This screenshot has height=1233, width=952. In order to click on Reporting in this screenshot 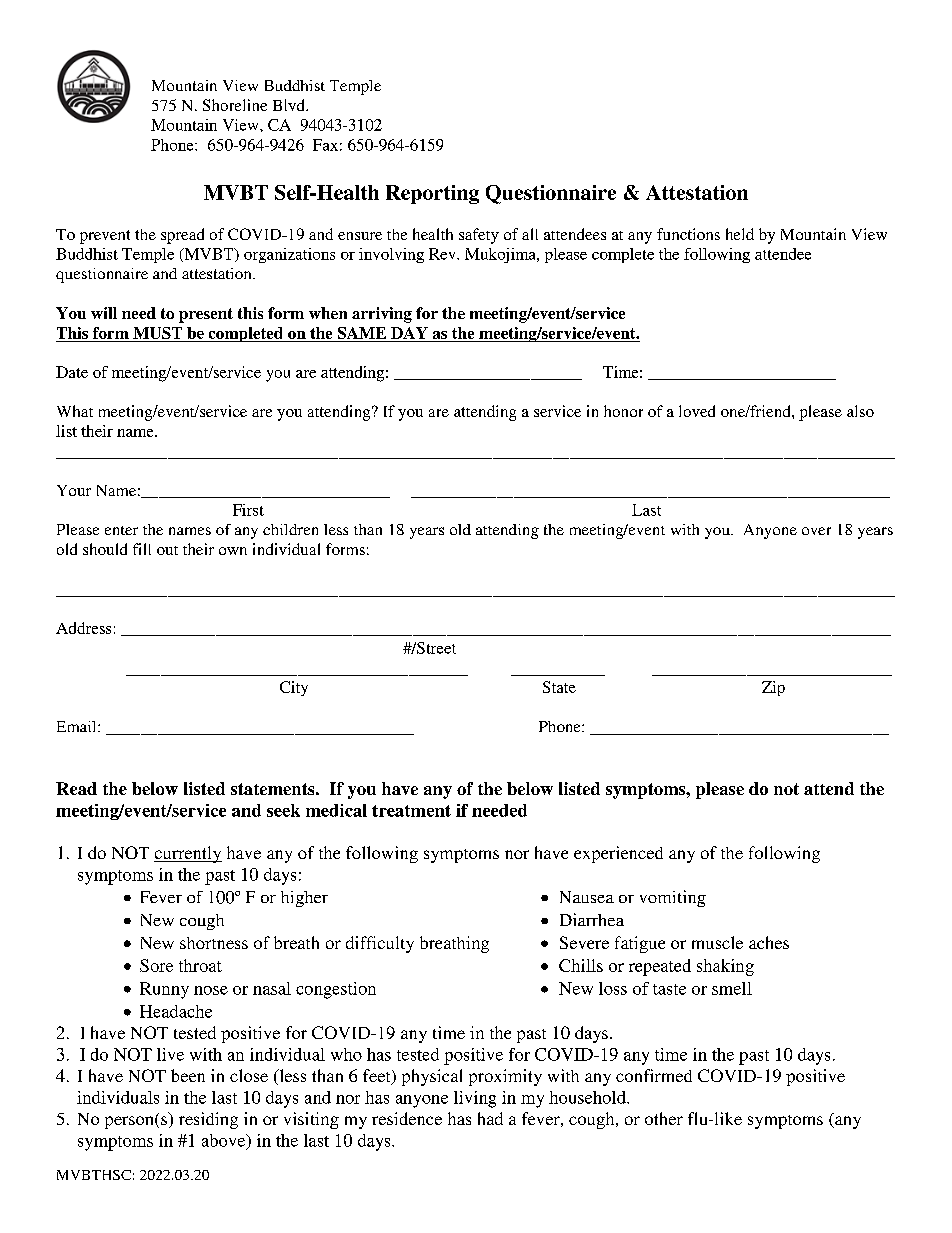, I will do `click(432, 194)`.
